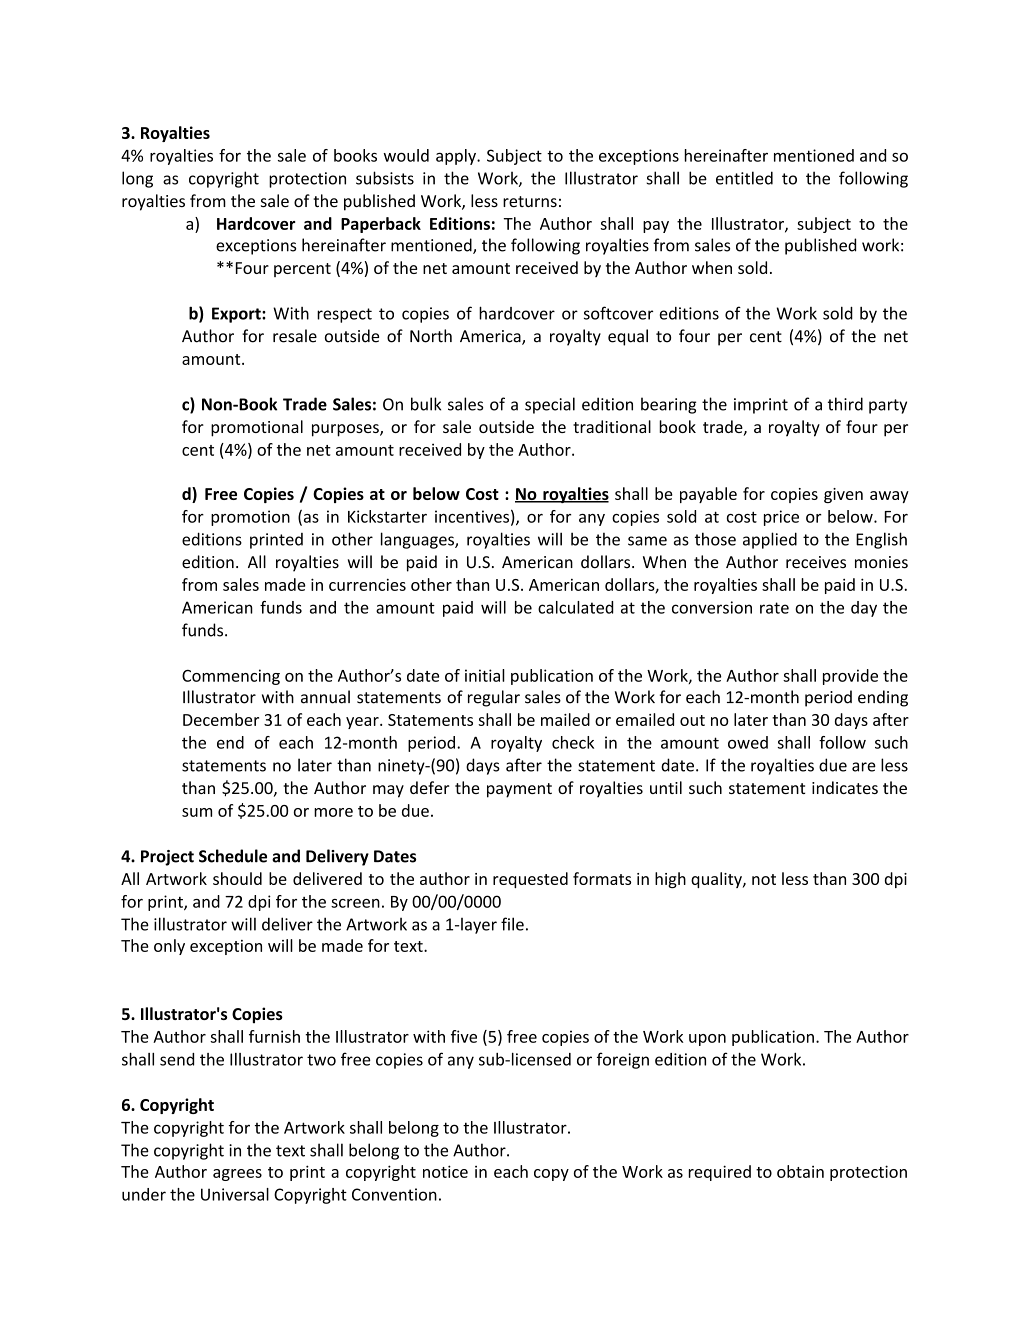 Image resolution: width=1030 pixels, height=1333 pixels. What do you see at coordinates (445, 1171) in the screenshot?
I see `notice` at bounding box center [445, 1171].
